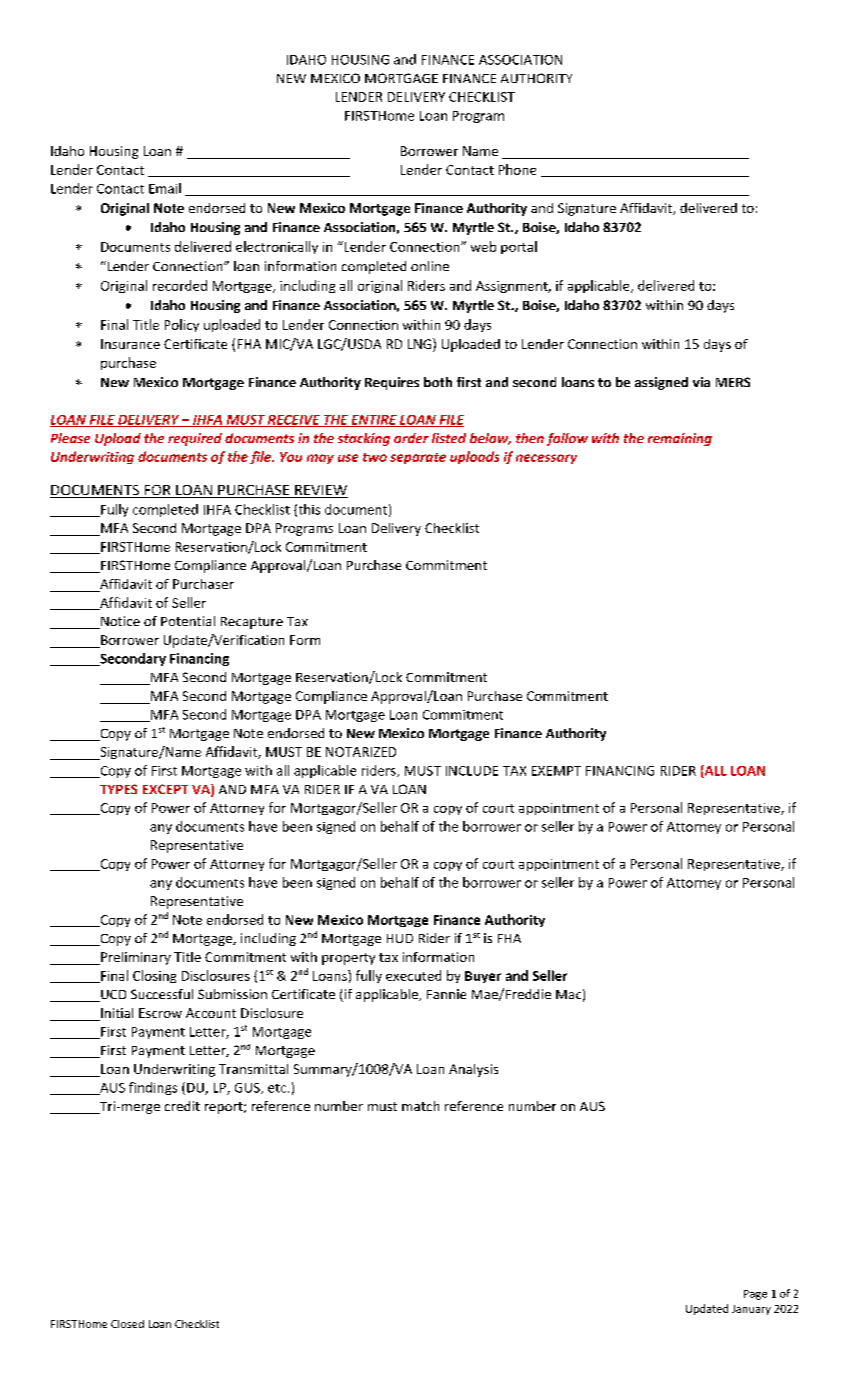 The height and width of the image is (1400, 849). Describe the element at coordinates (127, 1324) in the image. I see `Closed` at that location.
